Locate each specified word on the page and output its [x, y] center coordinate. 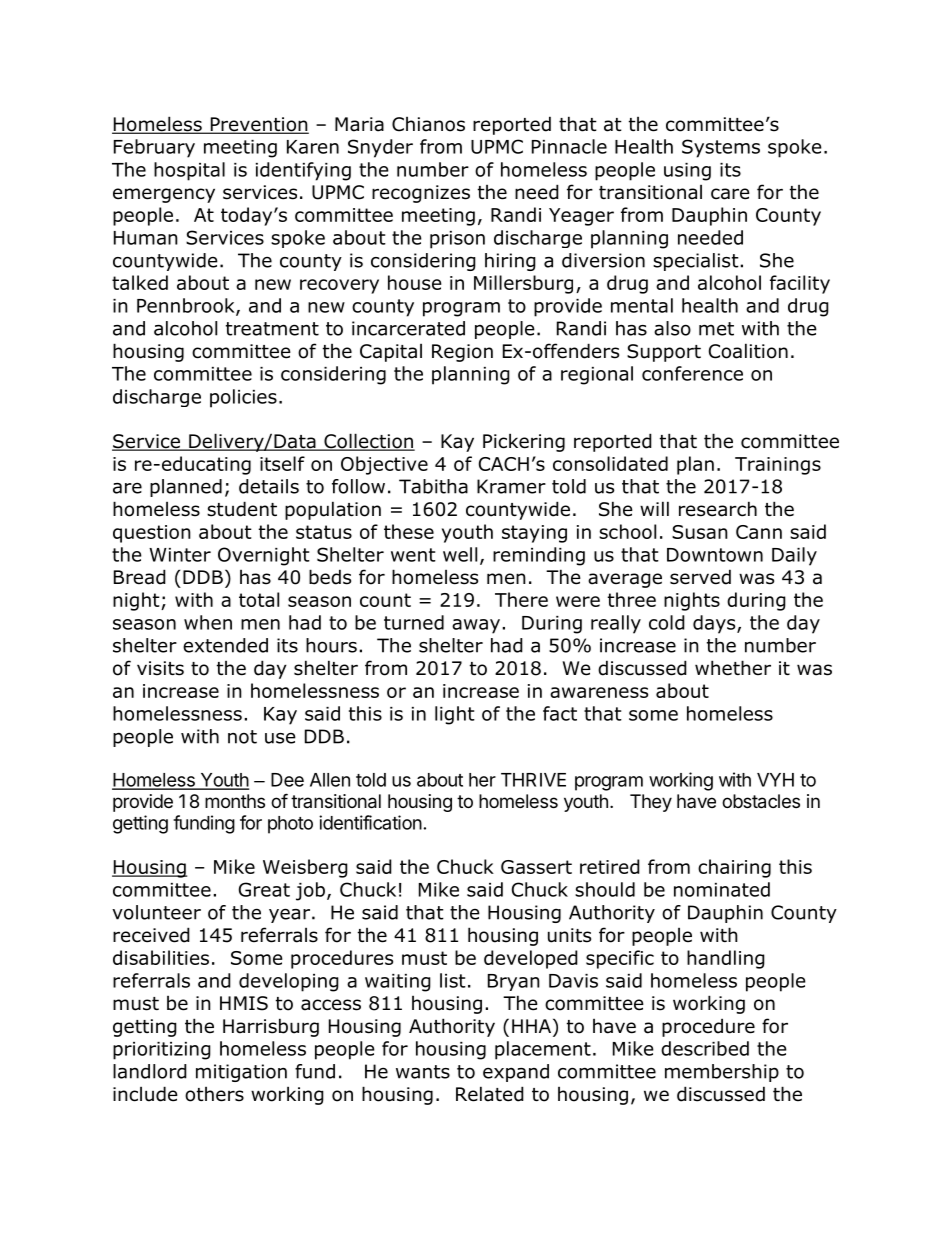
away [476, 626]
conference [692, 373]
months [235, 801]
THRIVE [533, 780]
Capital [391, 353]
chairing [734, 868]
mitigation [241, 1073]
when [208, 622]
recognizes [421, 194]
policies [243, 398]
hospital [189, 171]
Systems [721, 148]
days [715, 624]
